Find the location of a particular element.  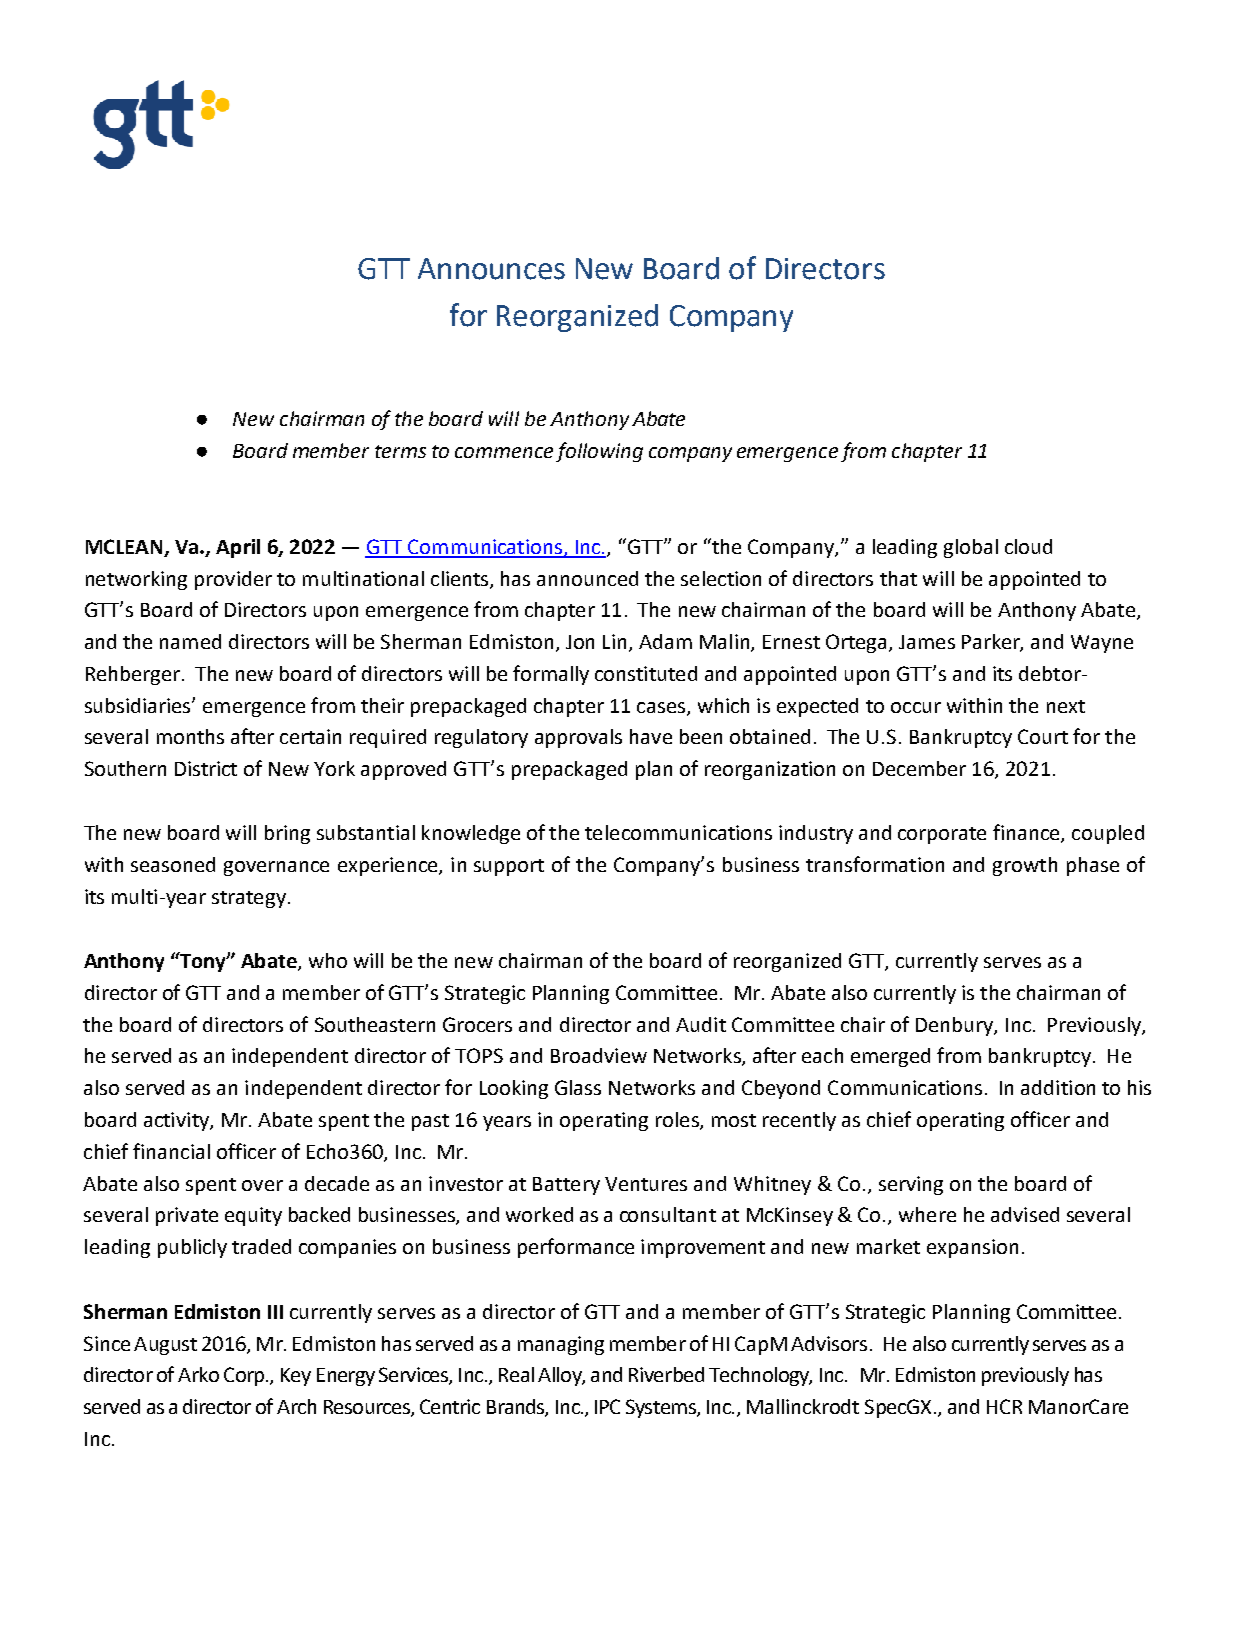

Announces is located at coordinates (491, 269).
